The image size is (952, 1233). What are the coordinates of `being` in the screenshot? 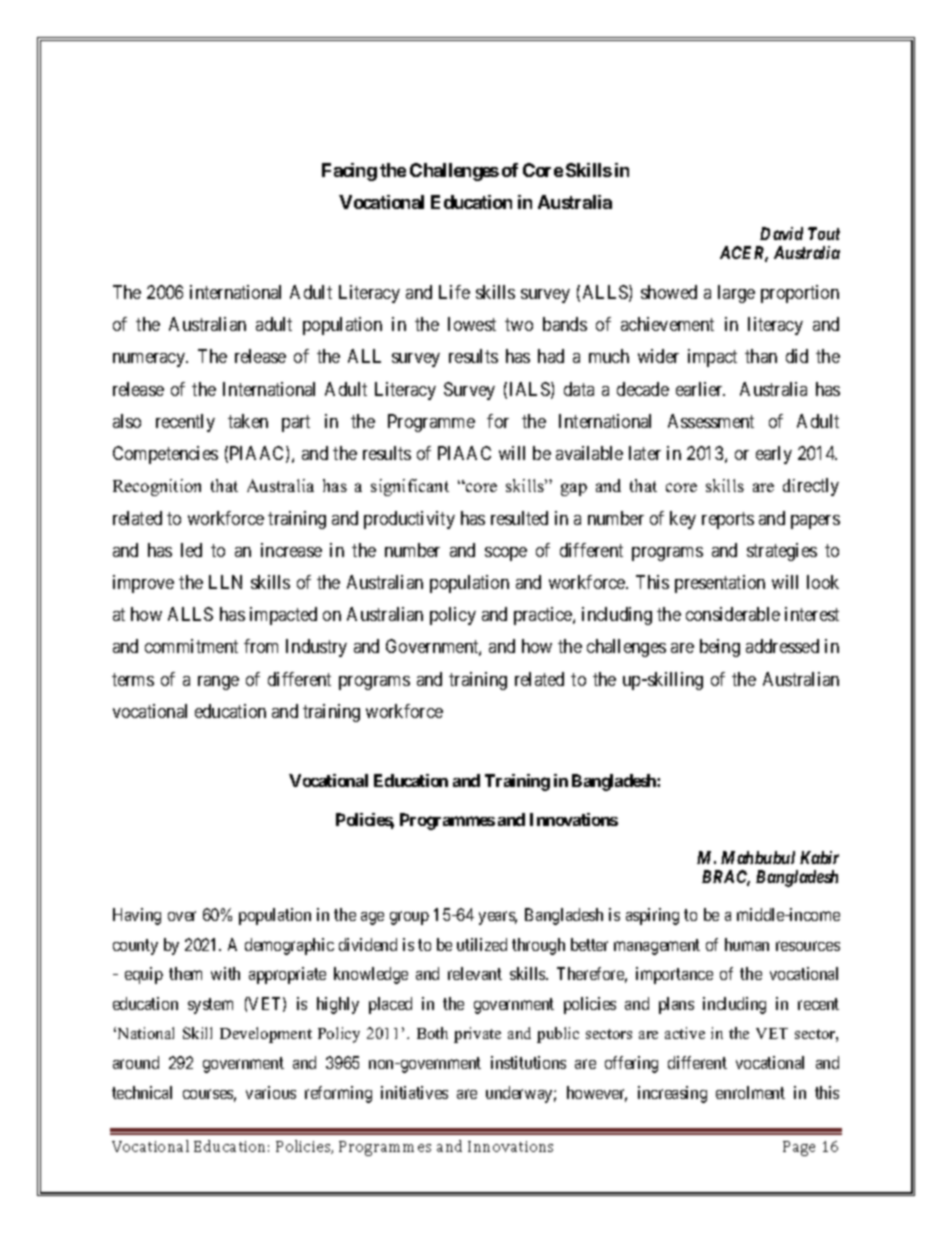 It's located at (720, 648).
